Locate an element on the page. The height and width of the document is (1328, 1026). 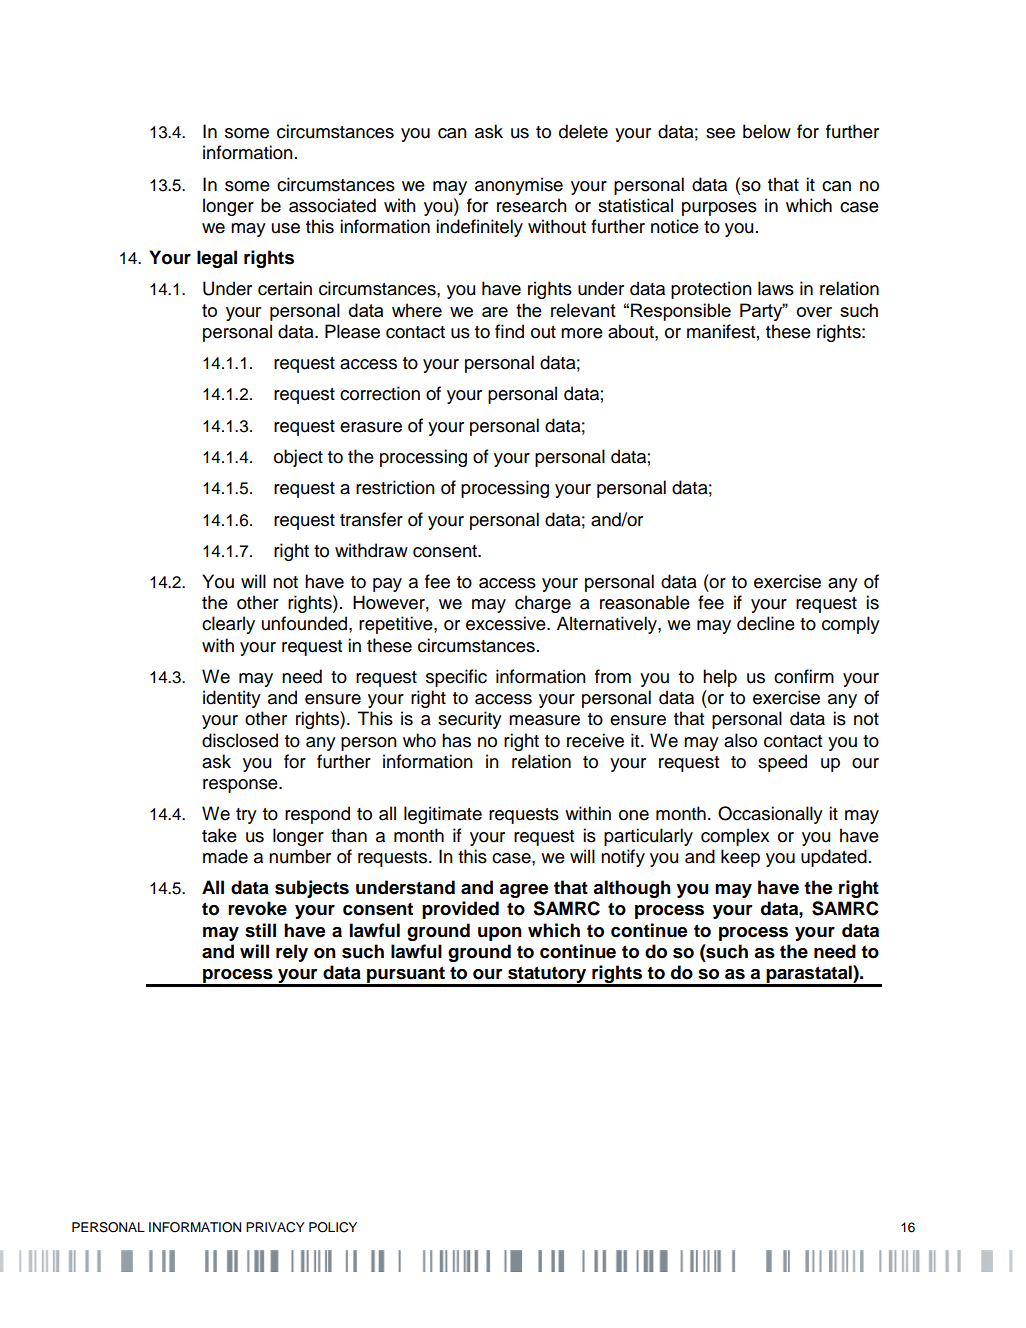
measure is located at coordinates (544, 720).
